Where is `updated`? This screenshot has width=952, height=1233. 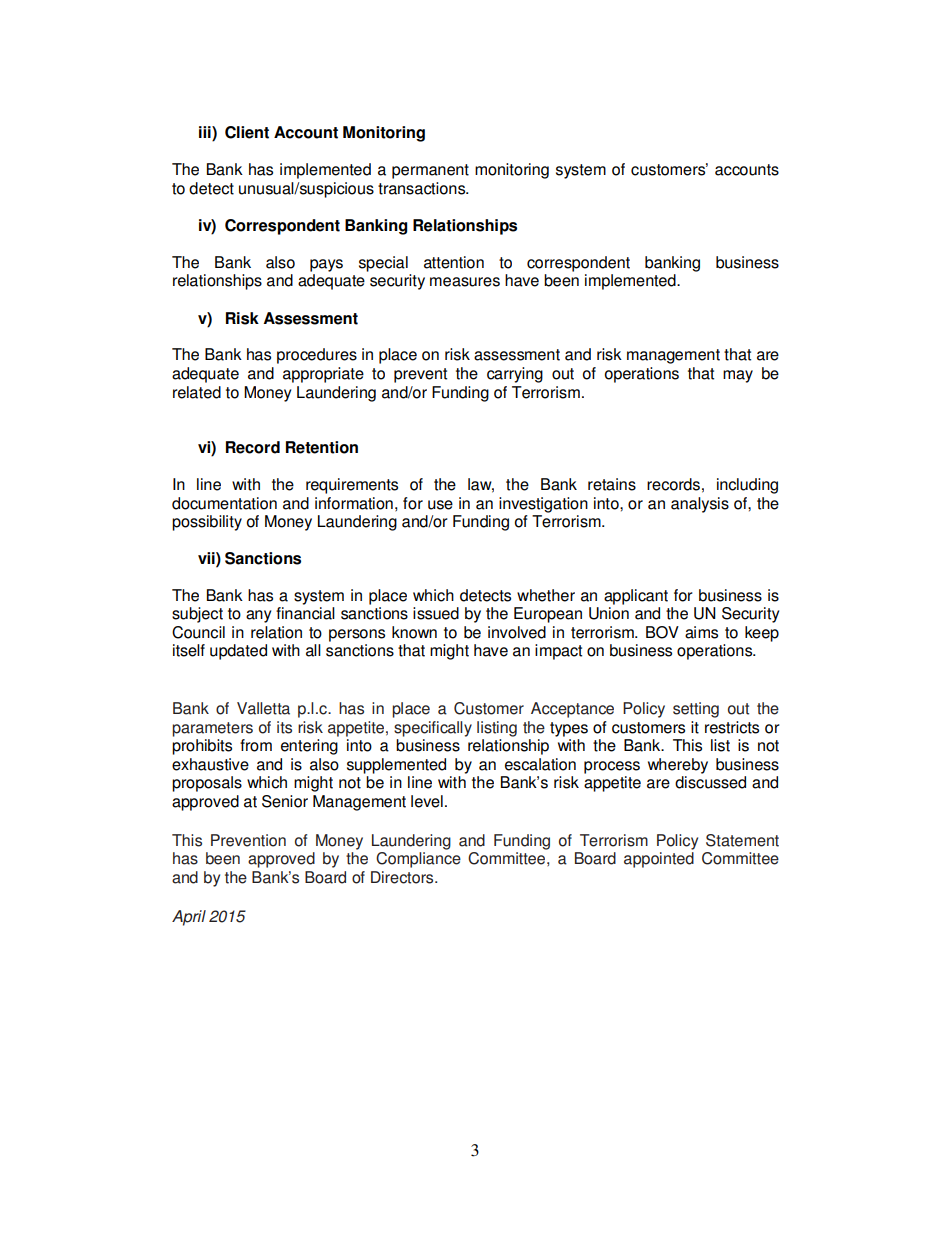
updated is located at coordinates (238, 652).
